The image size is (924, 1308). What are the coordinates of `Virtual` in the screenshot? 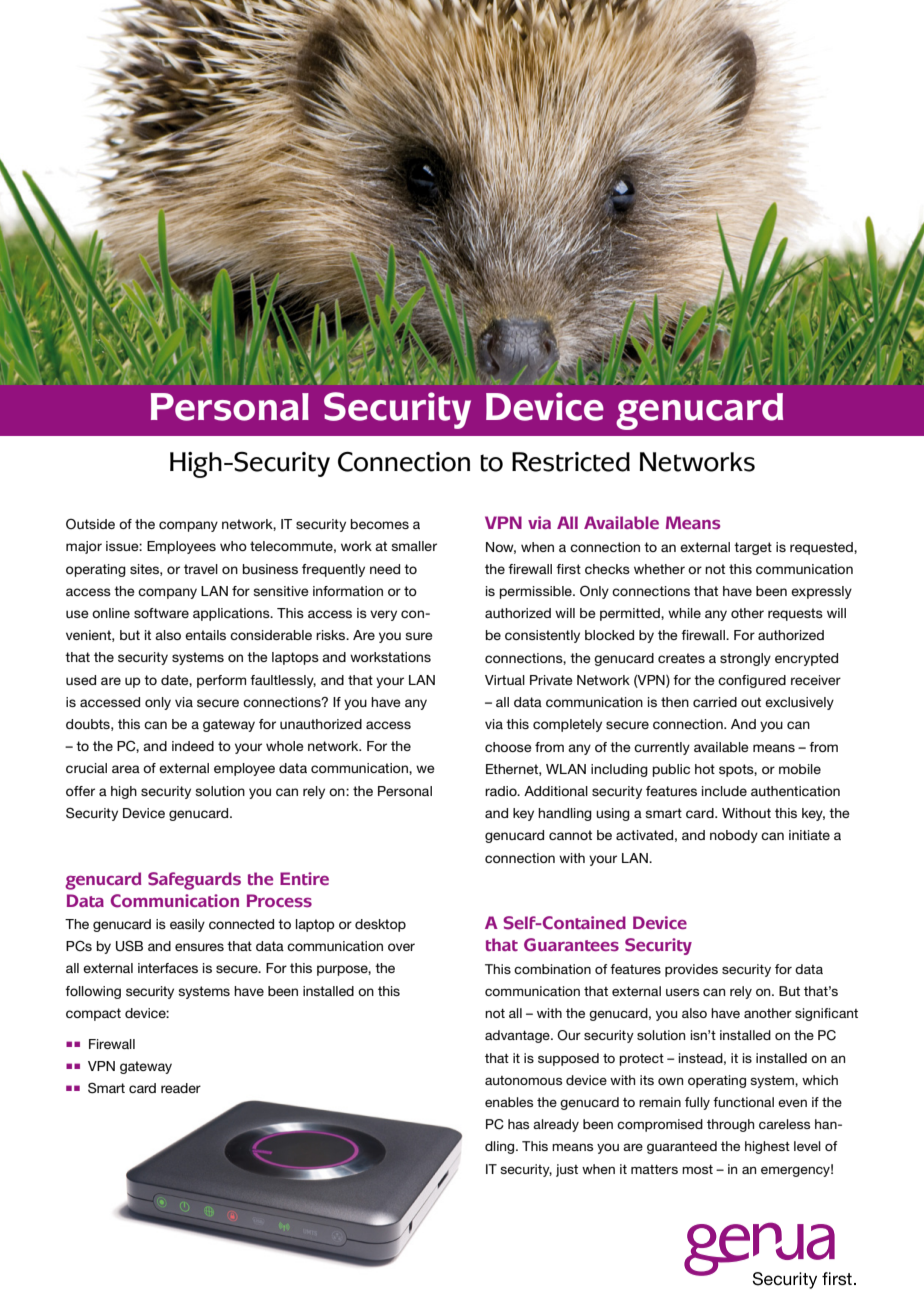 It's located at (505, 680).
